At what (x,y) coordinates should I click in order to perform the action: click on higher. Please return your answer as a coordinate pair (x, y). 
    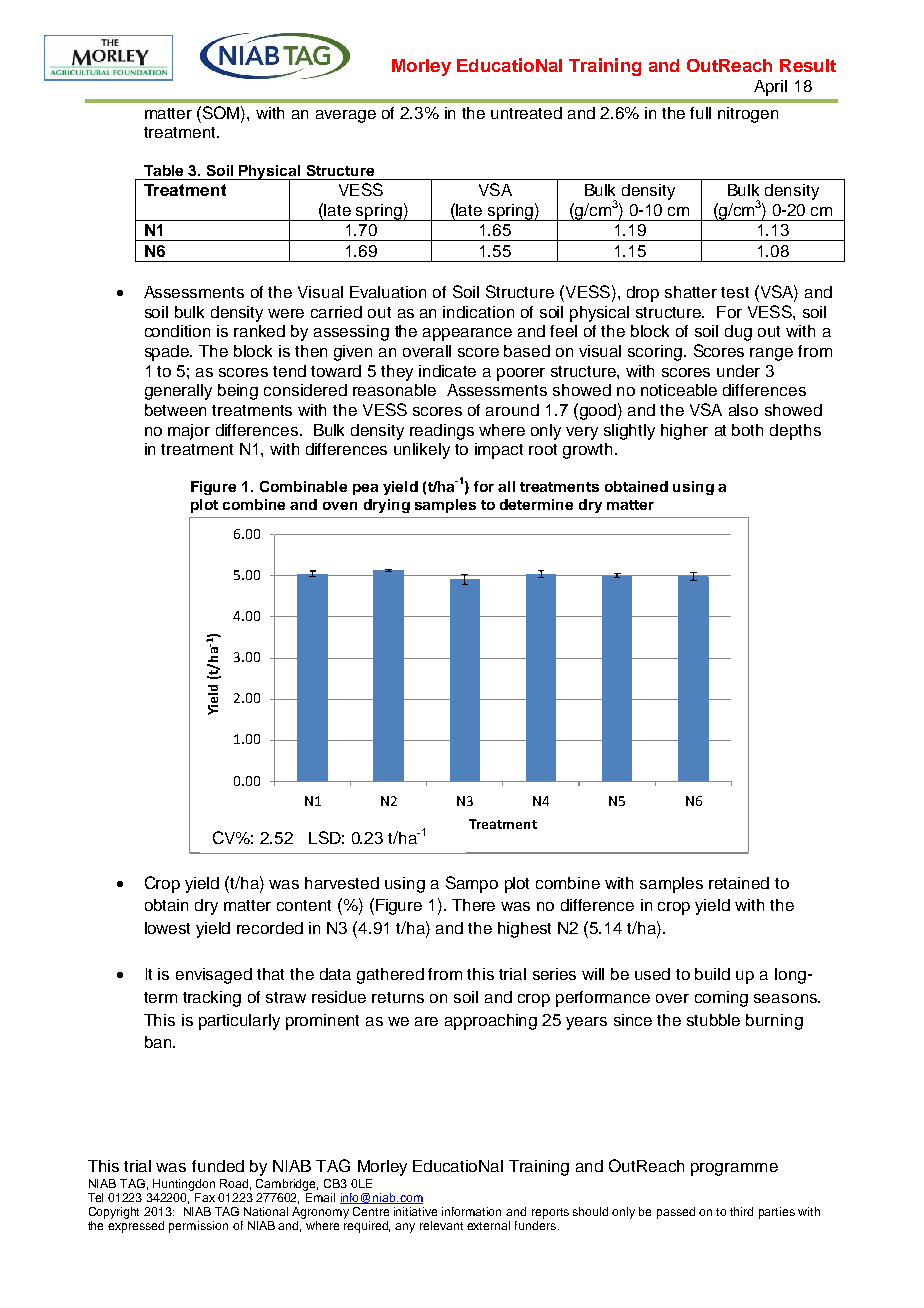
    Looking at the image, I should click on (684, 432).
